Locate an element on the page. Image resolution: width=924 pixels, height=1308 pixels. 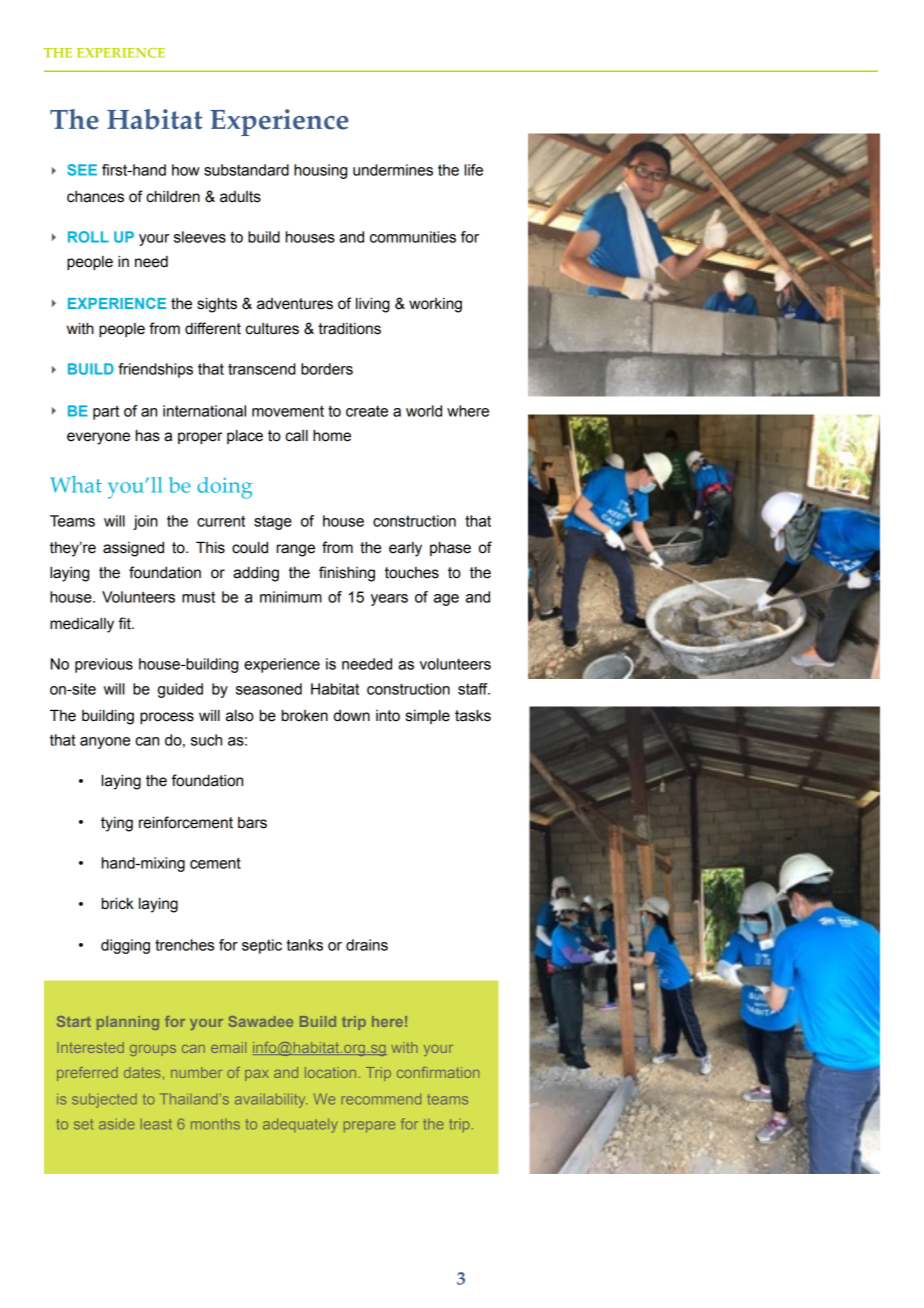
chances is located at coordinates (95, 197).
